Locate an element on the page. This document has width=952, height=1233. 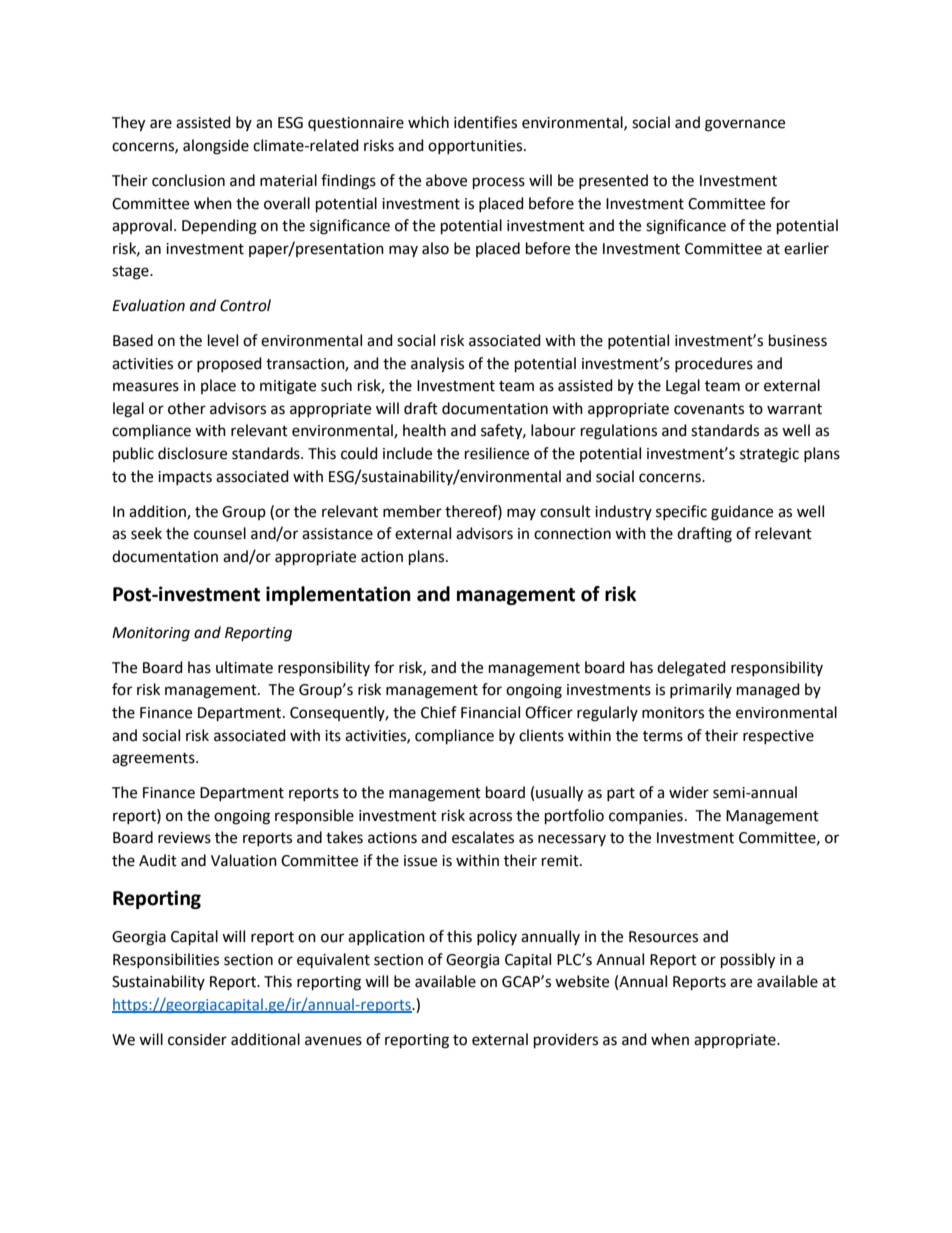
wider is located at coordinates (689, 792).
